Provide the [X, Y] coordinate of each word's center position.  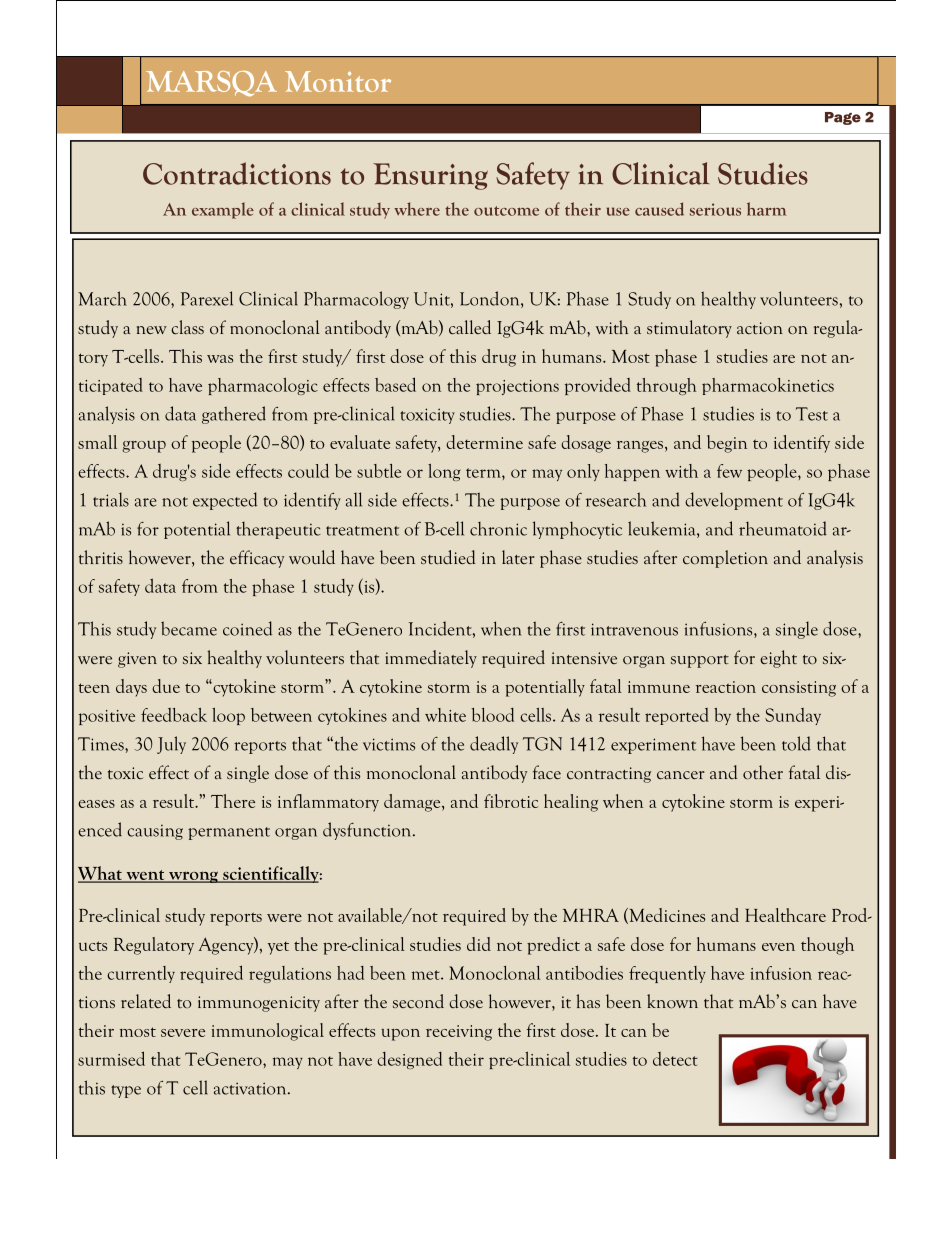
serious [715, 209]
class [187, 327]
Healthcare [785, 915]
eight [778, 659]
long [444, 472]
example [223, 210]
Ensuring [430, 176]
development [734, 501]
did [479, 944]
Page [843, 118]
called [470, 327]
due [166, 686]
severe [183, 1033]
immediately [431, 659]
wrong [193, 877]
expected [225, 501]
